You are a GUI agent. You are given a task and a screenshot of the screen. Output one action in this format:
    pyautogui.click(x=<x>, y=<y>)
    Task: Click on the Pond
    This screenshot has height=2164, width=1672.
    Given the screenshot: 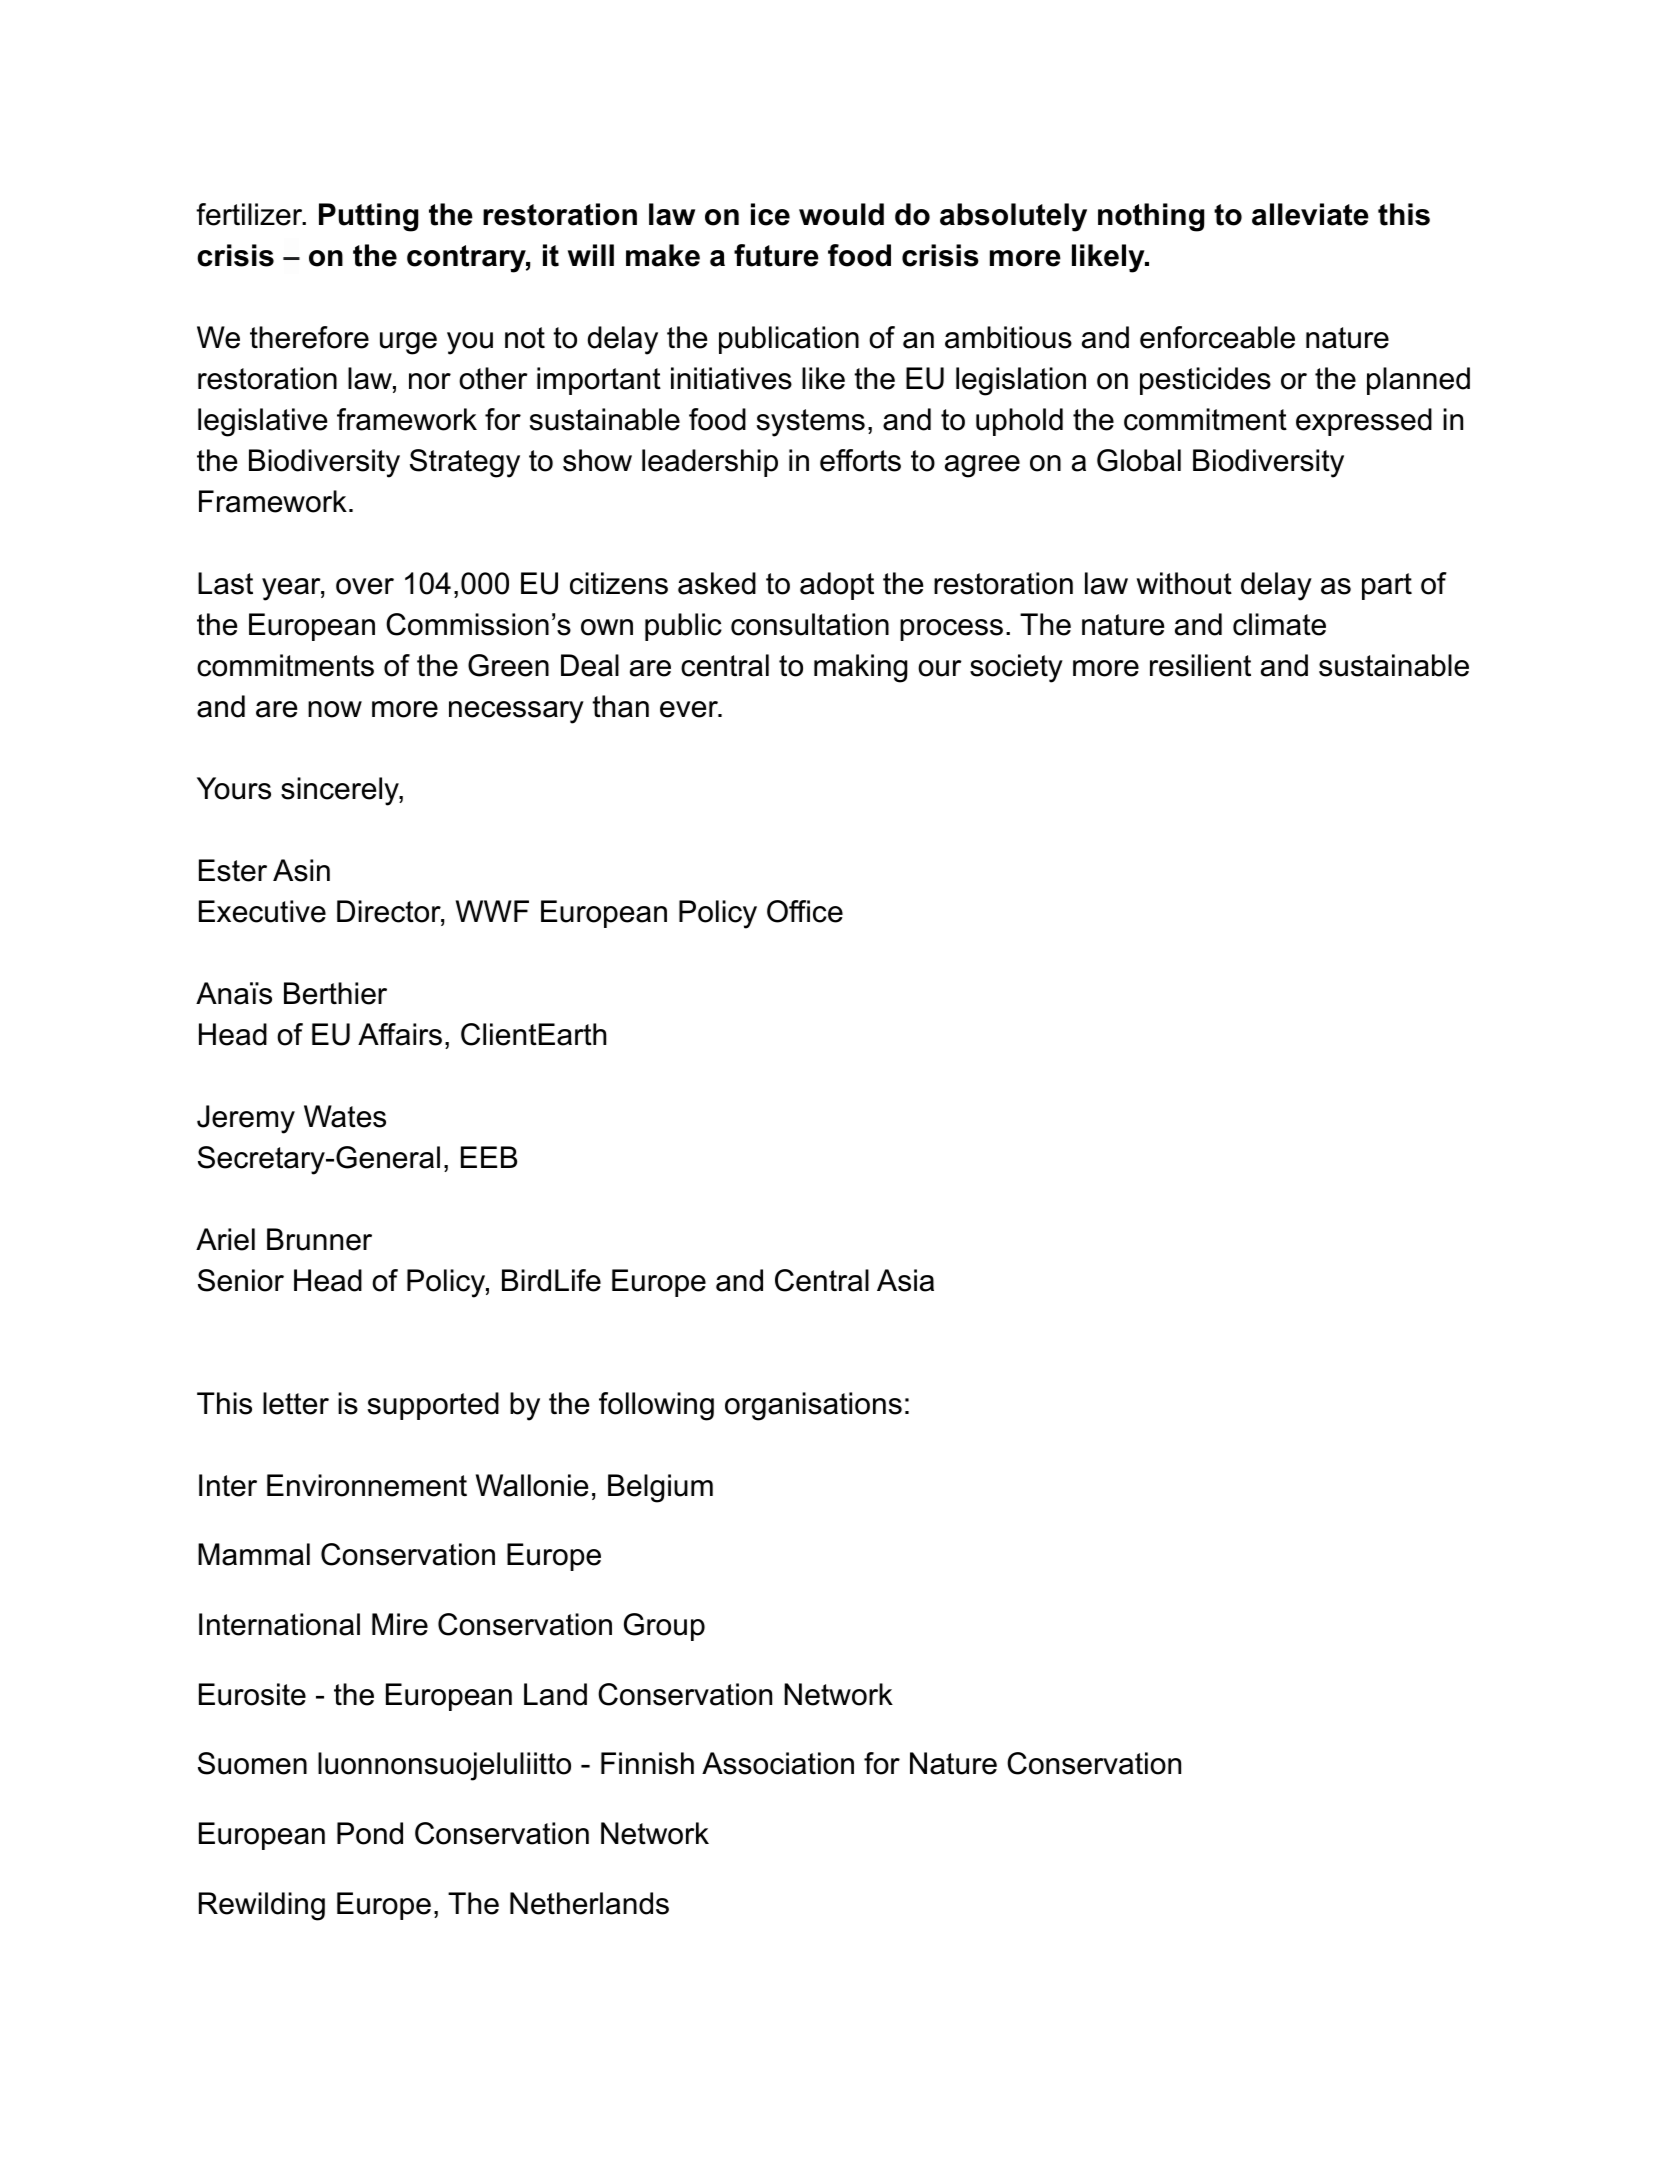 What is the action you would take?
    pyautogui.click(x=370, y=1833)
